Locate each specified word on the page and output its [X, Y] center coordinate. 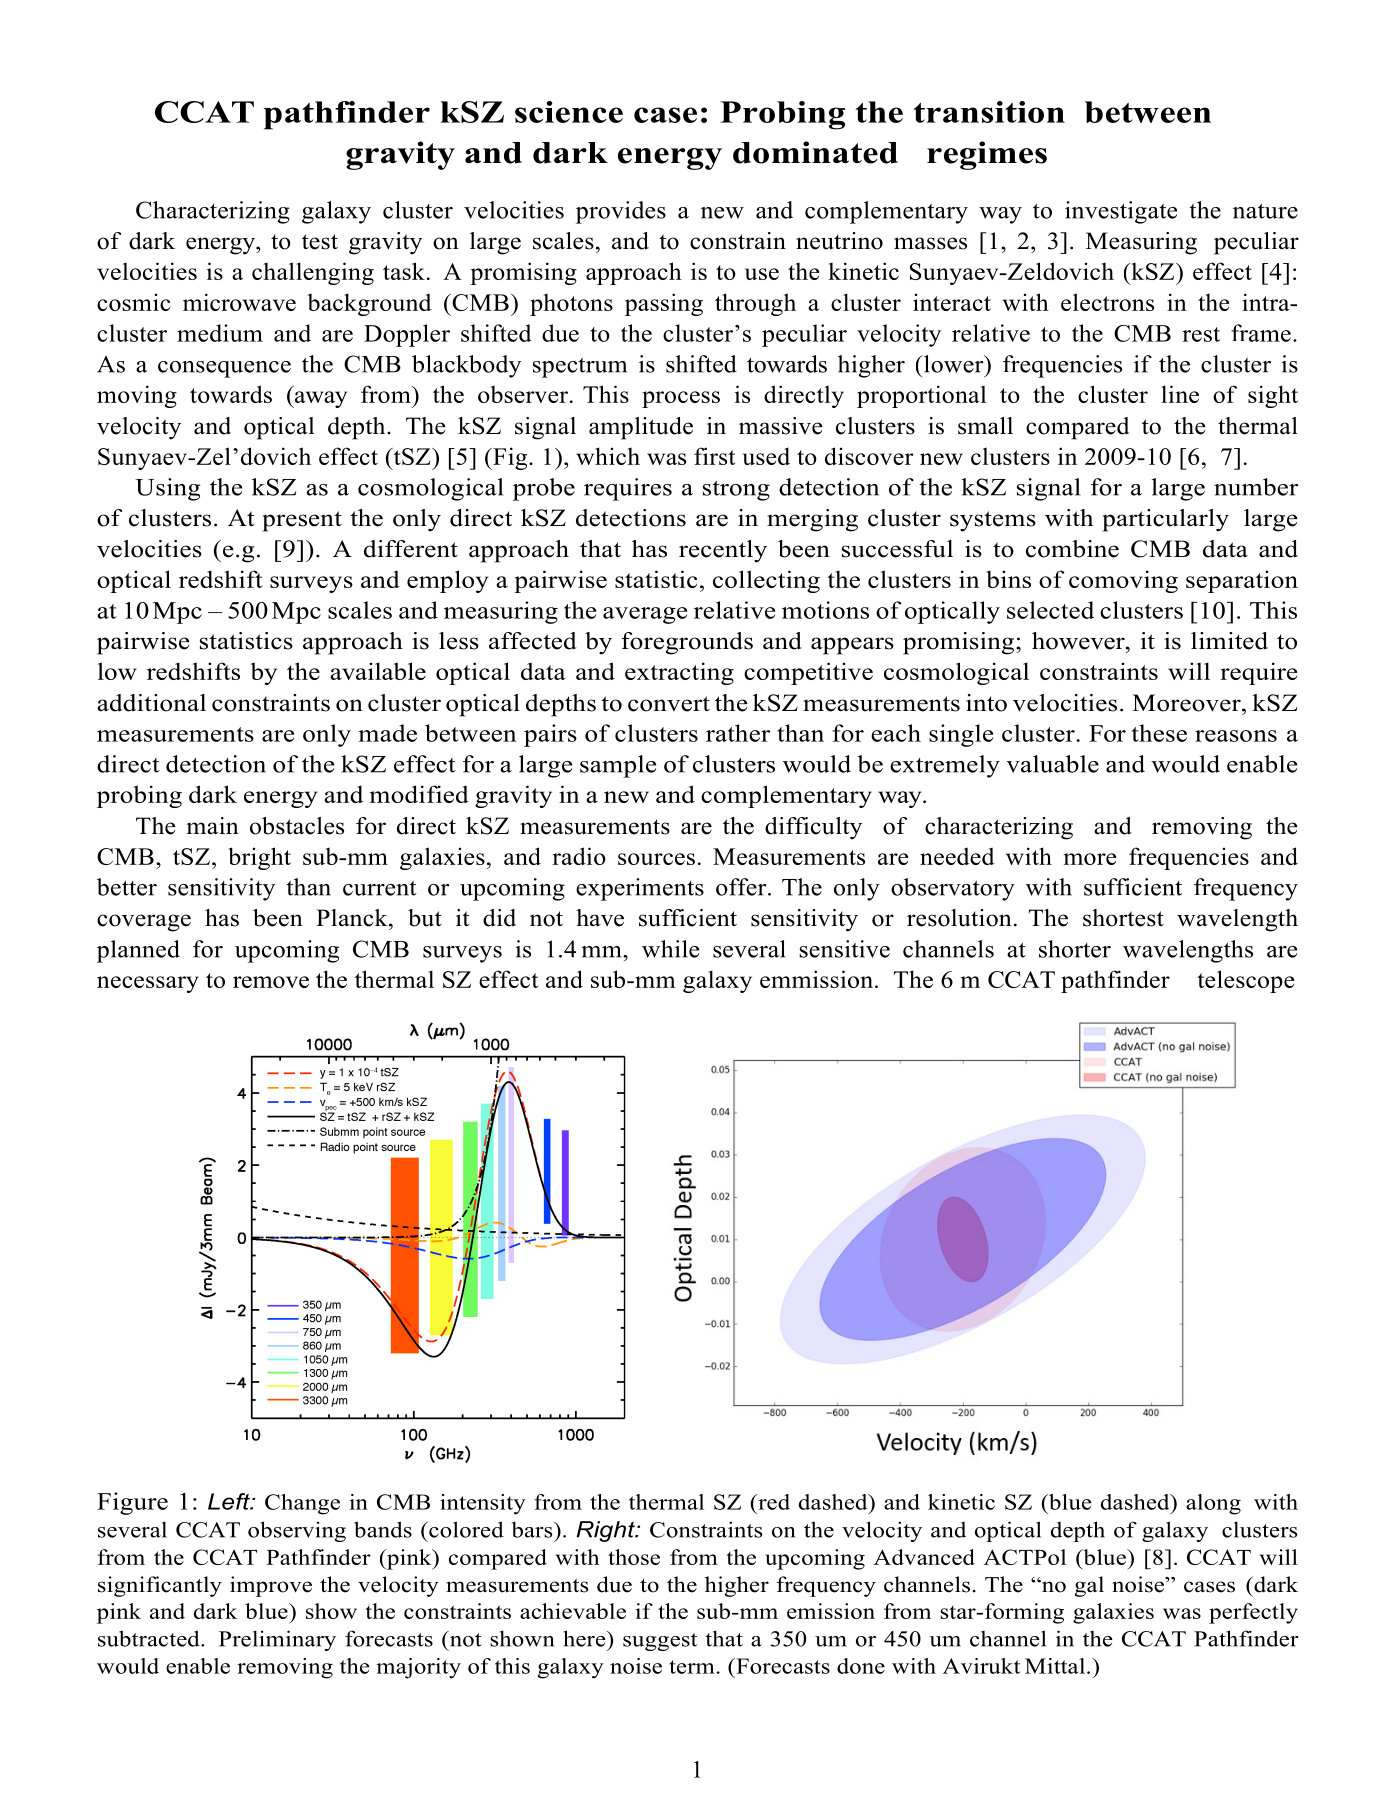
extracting [679, 673]
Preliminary [277, 1640]
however [1079, 641]
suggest [660, 1642]
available [378, 671]
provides [621, 212]
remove [271, 982]
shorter [1075, 949]
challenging [313, 273]
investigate [1121, 212]
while [670, 949]
